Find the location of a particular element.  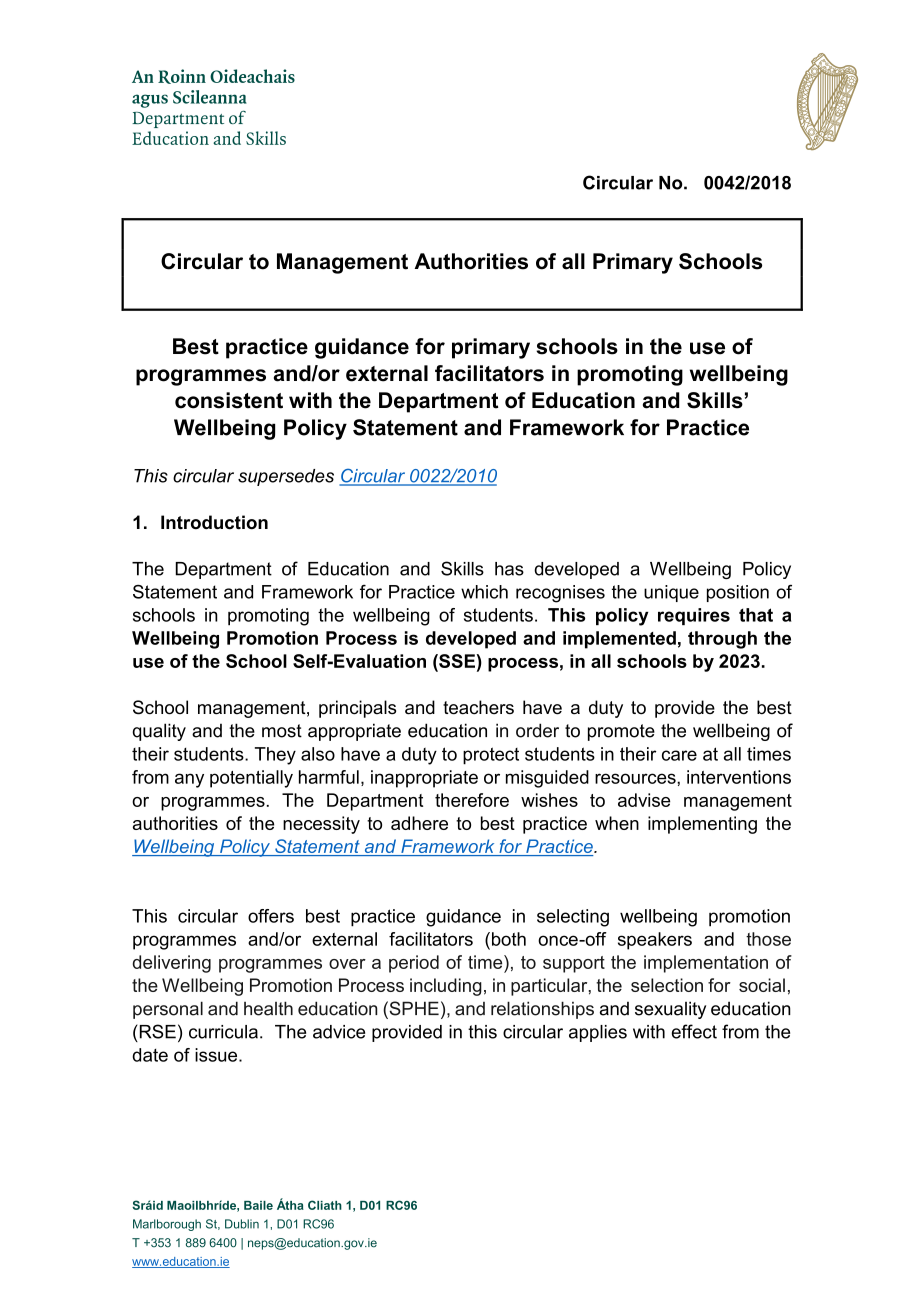

advice is located at coordinates (339, 1032).
